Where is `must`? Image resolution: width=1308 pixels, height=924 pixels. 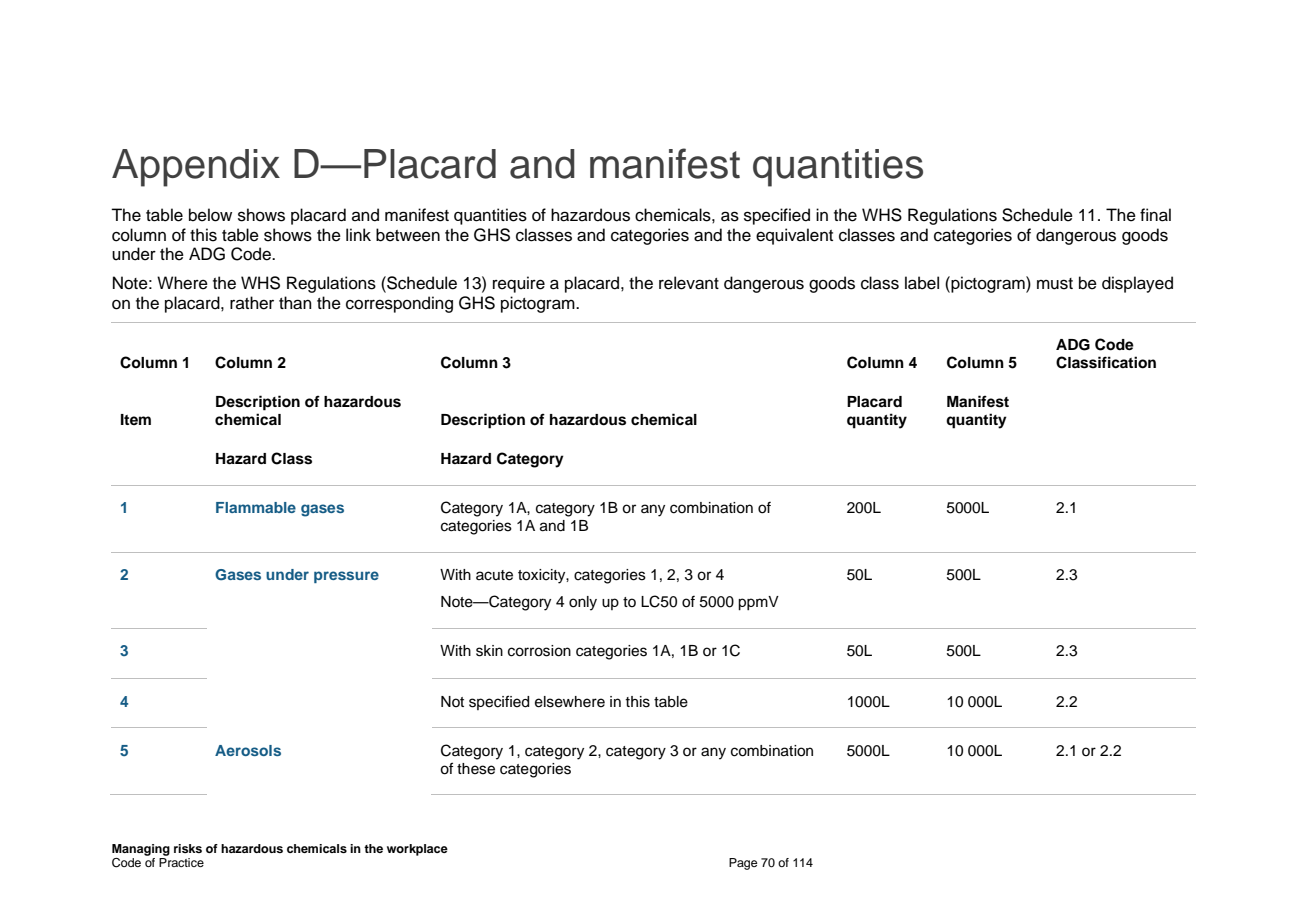
must is located at coordinates (1055, 284).
